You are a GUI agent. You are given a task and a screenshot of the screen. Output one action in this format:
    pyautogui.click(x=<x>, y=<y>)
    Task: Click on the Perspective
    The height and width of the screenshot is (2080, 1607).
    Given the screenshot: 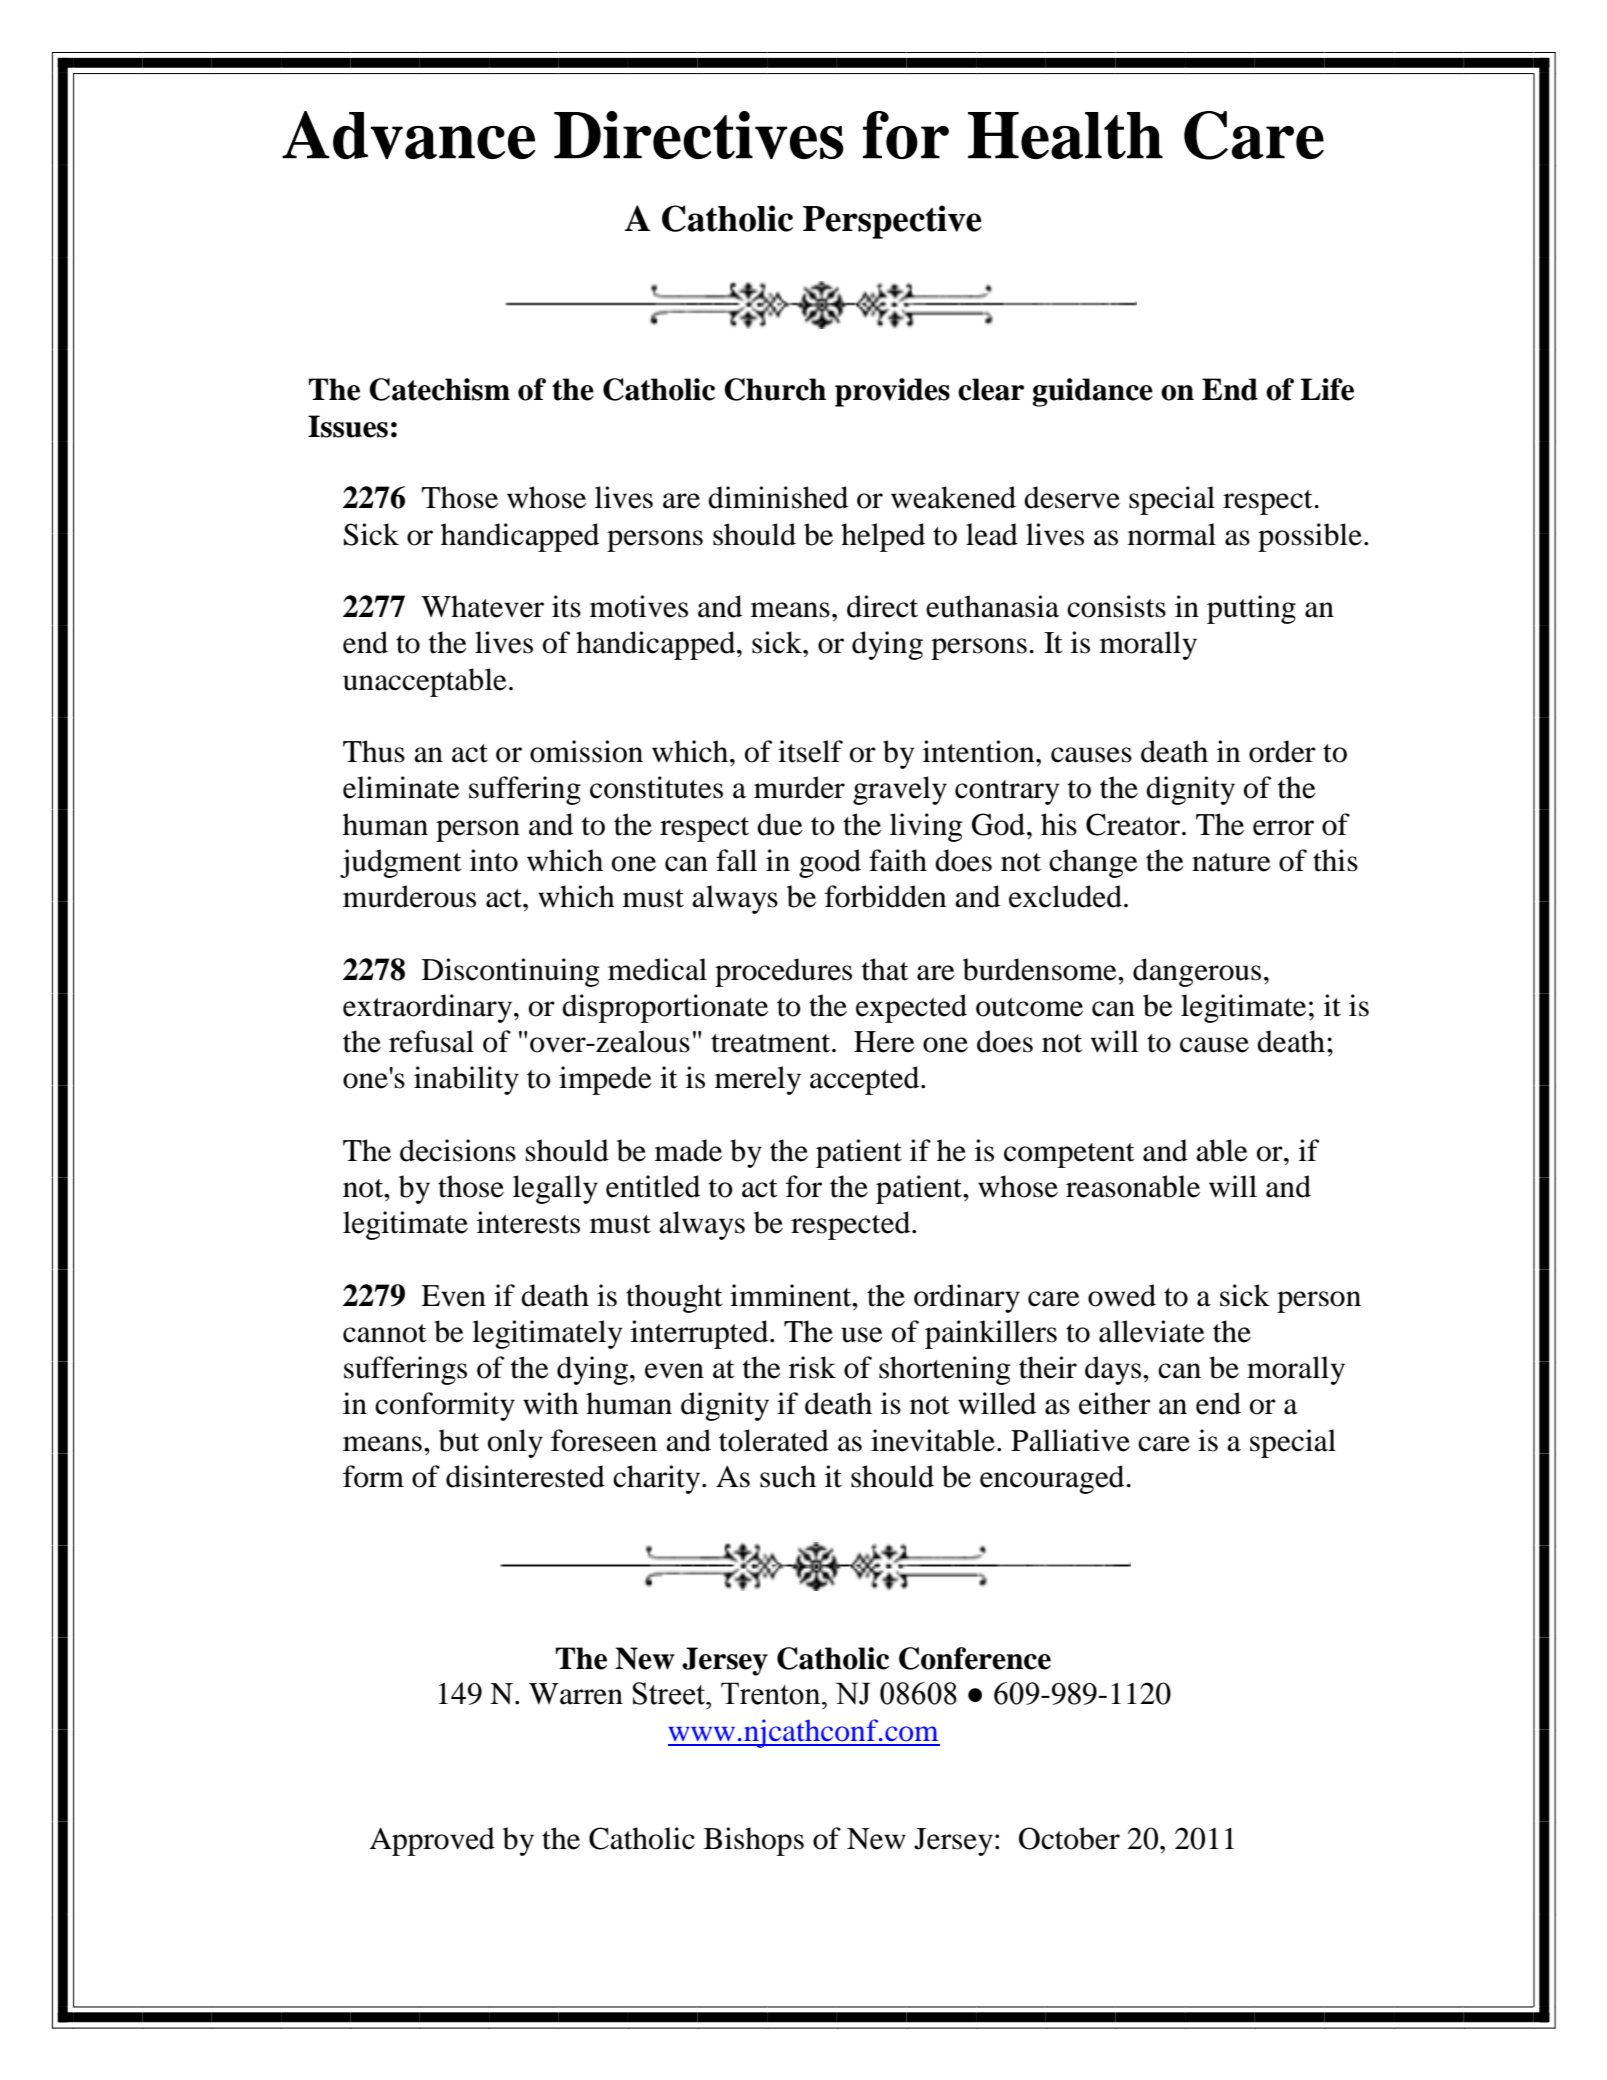 What is the action you would take?
    pyautogui.click(x=892, y=222)
